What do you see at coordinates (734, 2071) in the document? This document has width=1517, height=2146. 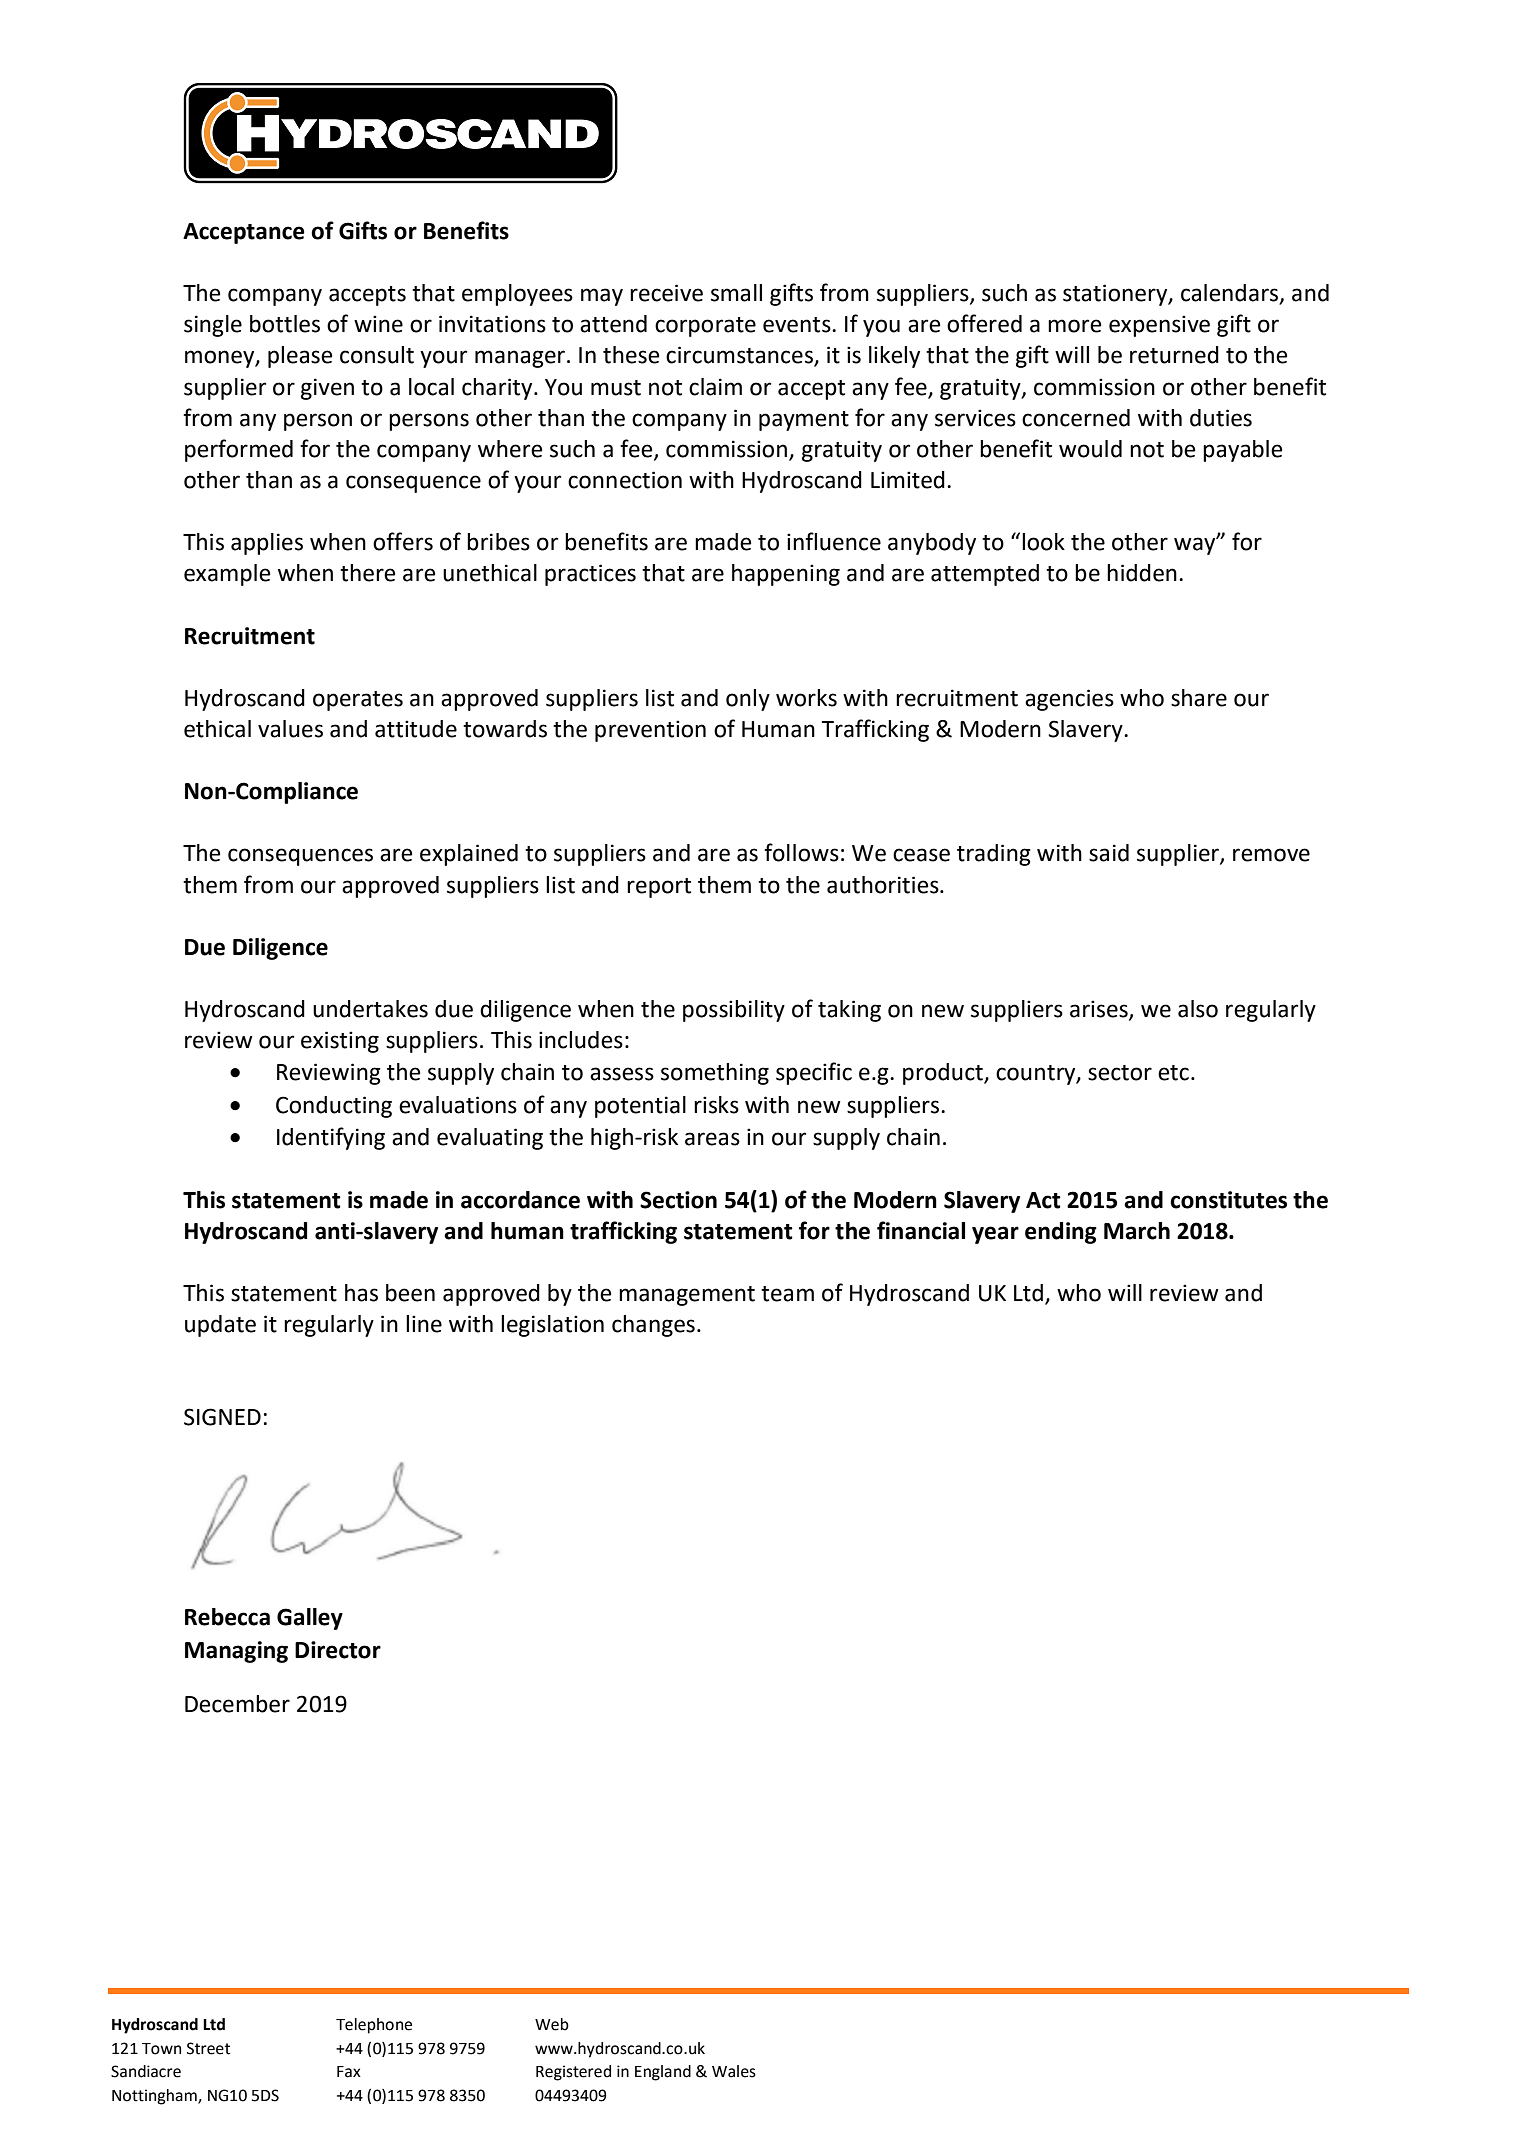 I see `Wales` at bounding box center [734, 2071].
